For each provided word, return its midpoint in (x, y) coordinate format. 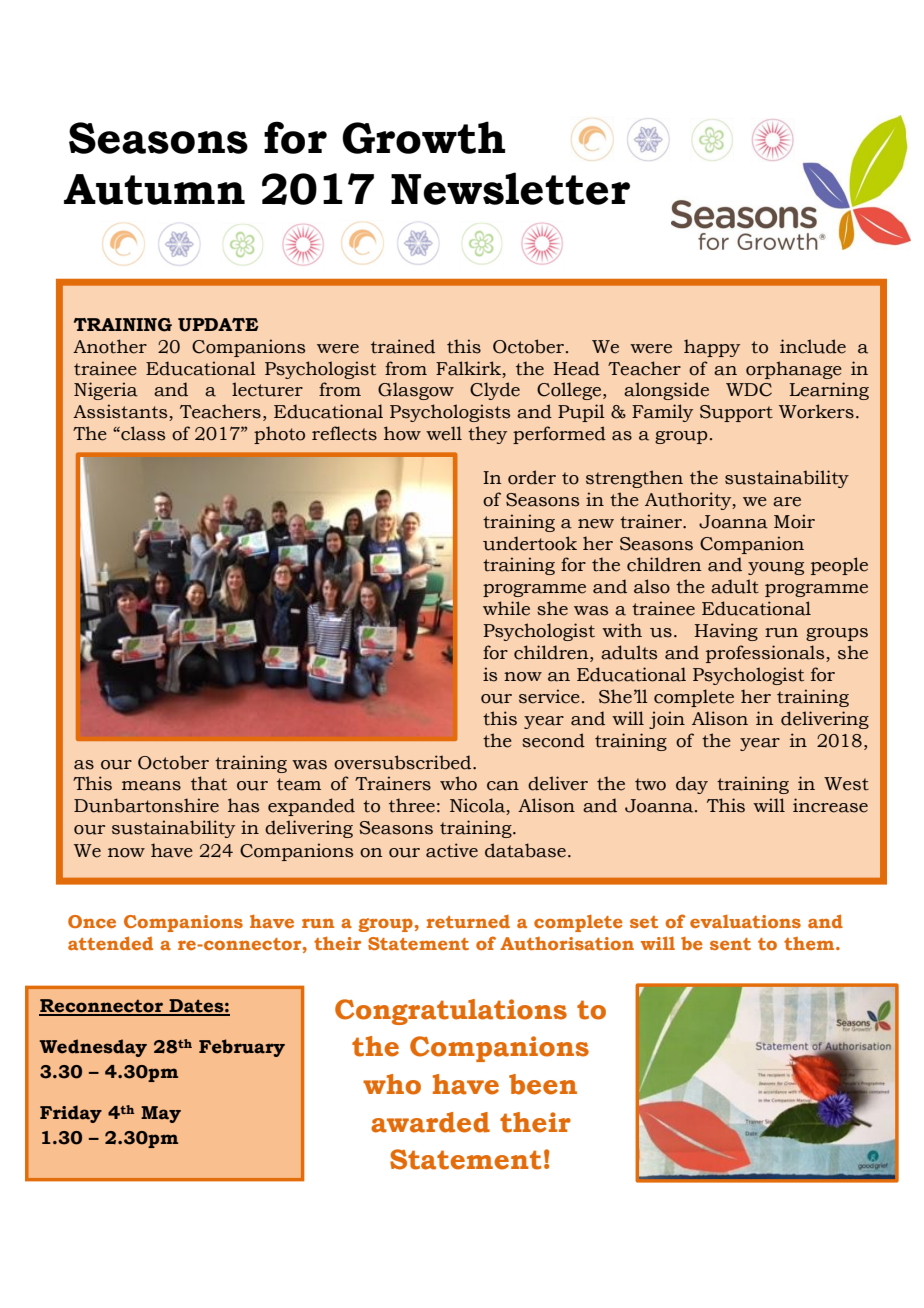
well (444, 433)
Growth (423, 137)
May (161, 1114)
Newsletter (510, 188)
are (787, 502)
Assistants (121, 412)
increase (830, 805)
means (151, 786)
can (503, 786)
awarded (430, 1122)
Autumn (154, 189)
